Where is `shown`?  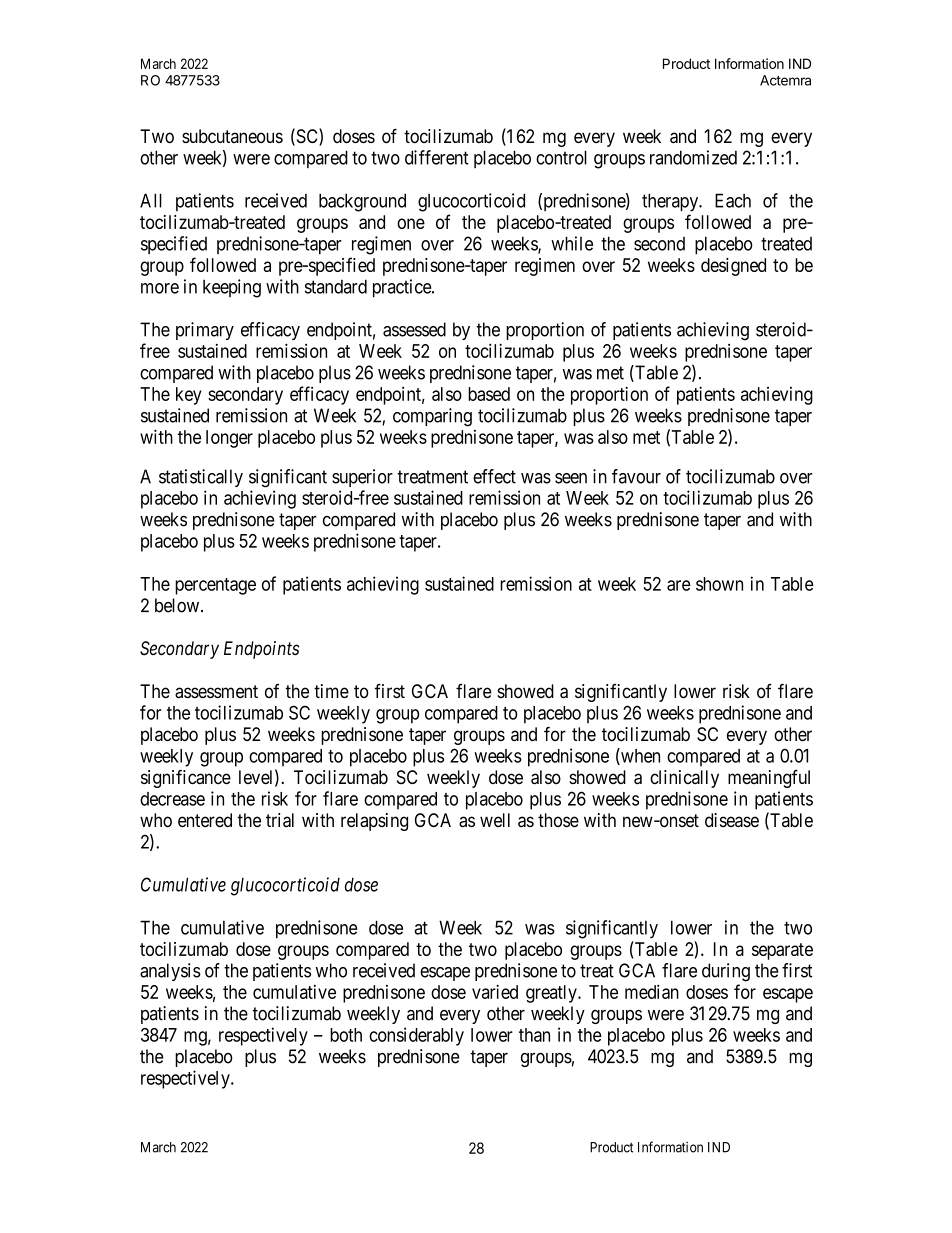 shown is located at coordinates (719, 584).
